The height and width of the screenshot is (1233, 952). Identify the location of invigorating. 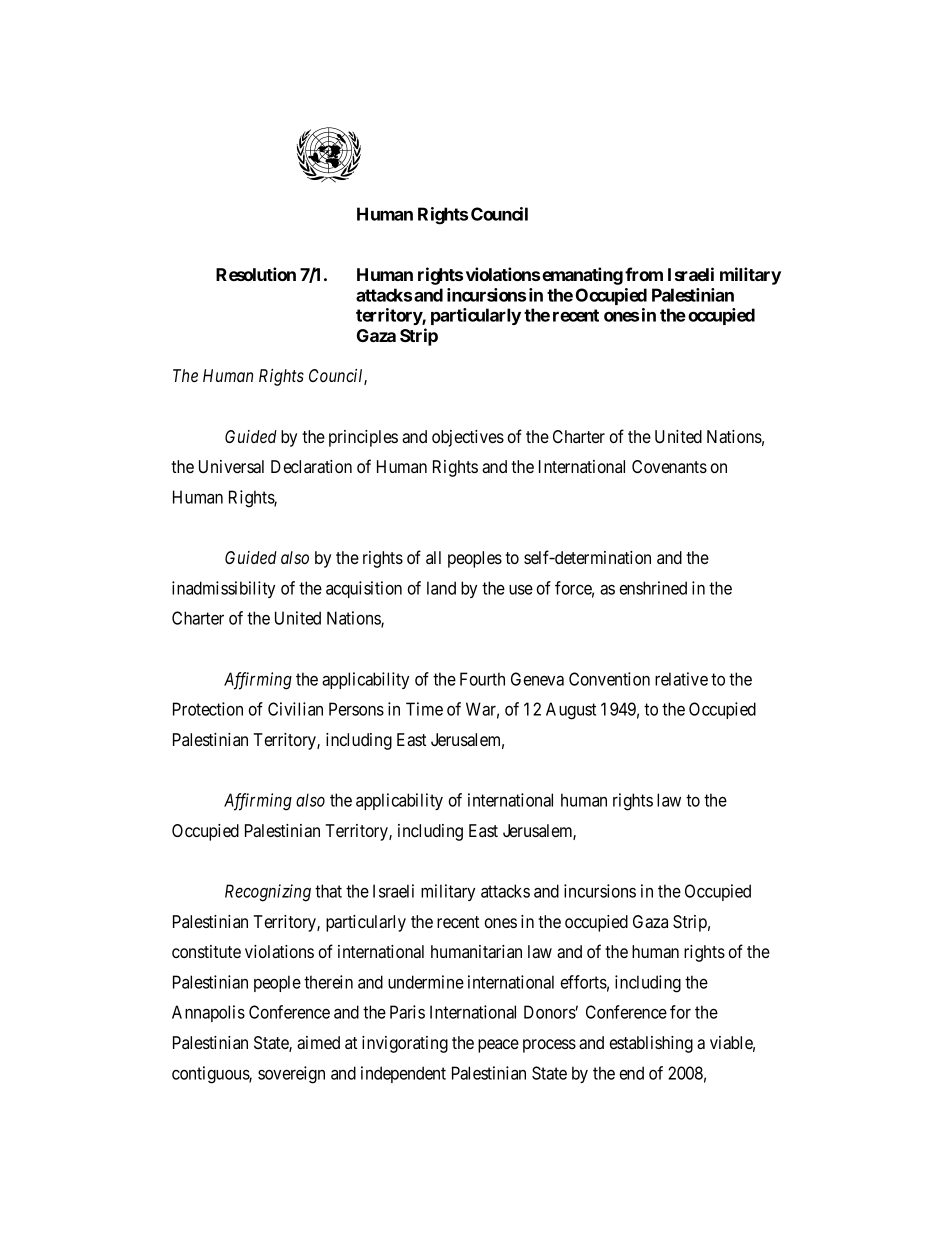
(405, 1044).
